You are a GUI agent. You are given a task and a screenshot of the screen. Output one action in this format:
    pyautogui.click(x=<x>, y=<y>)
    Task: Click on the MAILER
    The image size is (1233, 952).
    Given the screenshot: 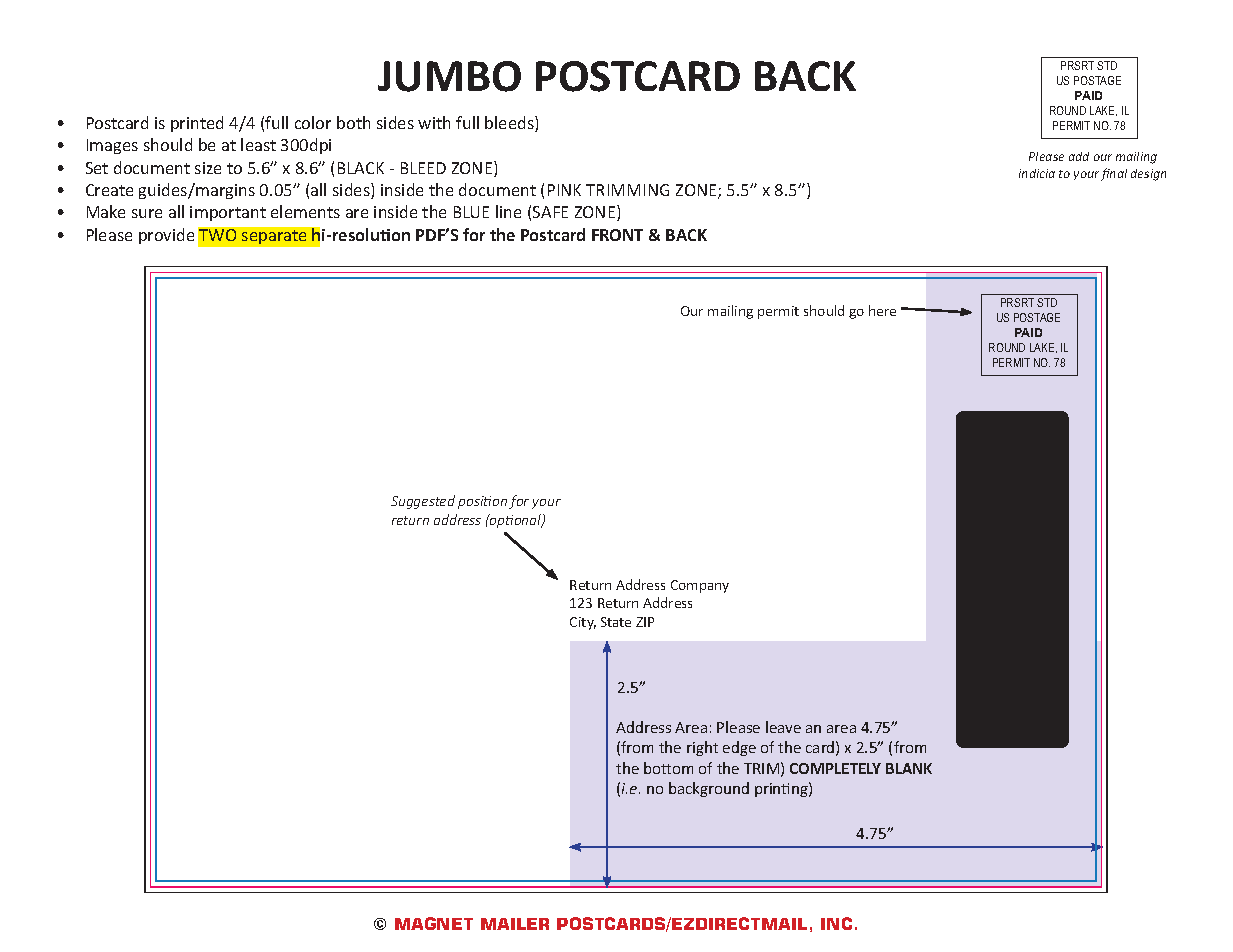 What is the action you would take?
    pyautogui.click(x=515, y=924)
